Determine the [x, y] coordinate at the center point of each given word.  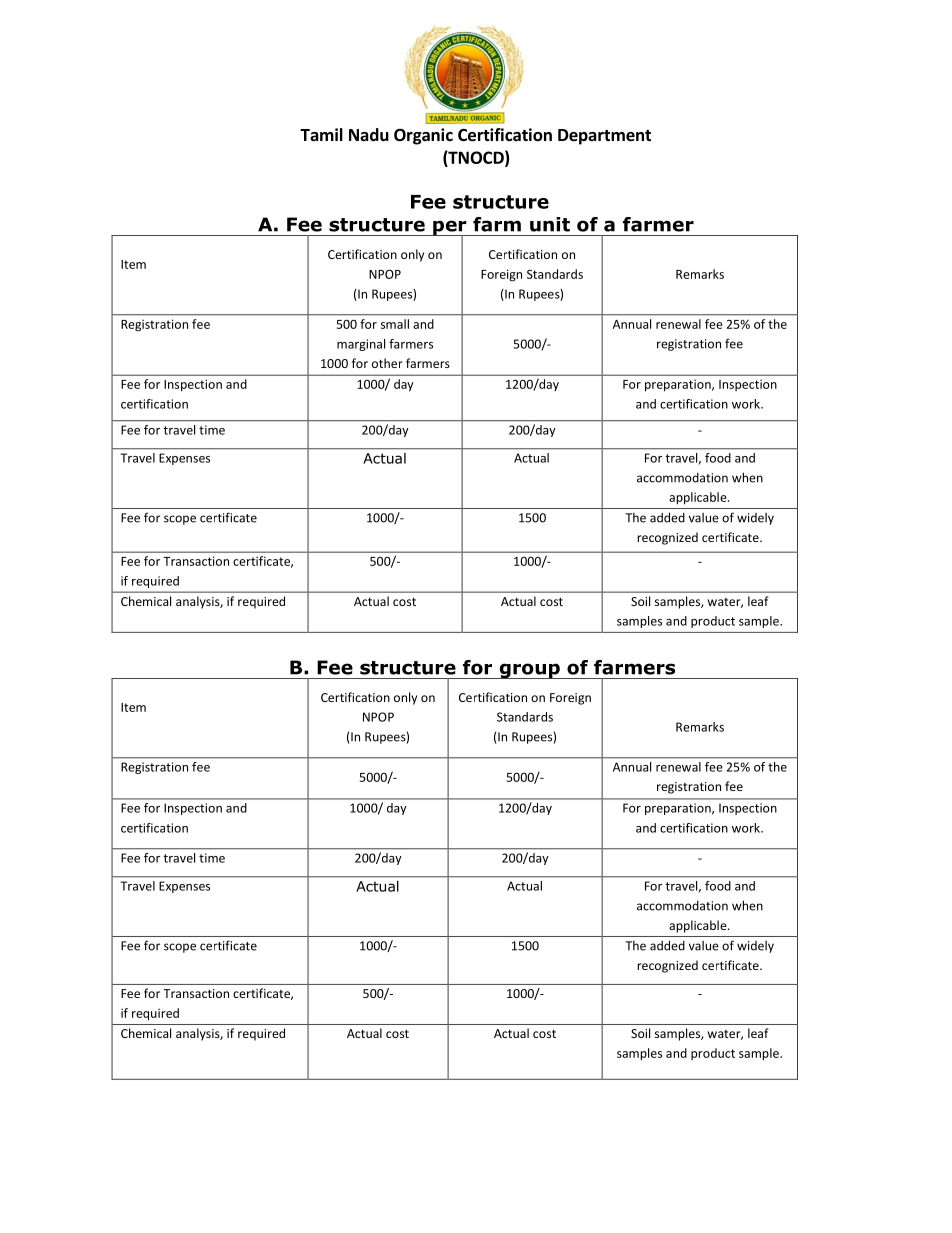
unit [550, 224]
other [387, 363]
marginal [361, 345]
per [450, 229]
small [395, 324]
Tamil [321, 134]
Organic [423, 136]
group [529, 671]
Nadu [369, 134]
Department [604, 137]
